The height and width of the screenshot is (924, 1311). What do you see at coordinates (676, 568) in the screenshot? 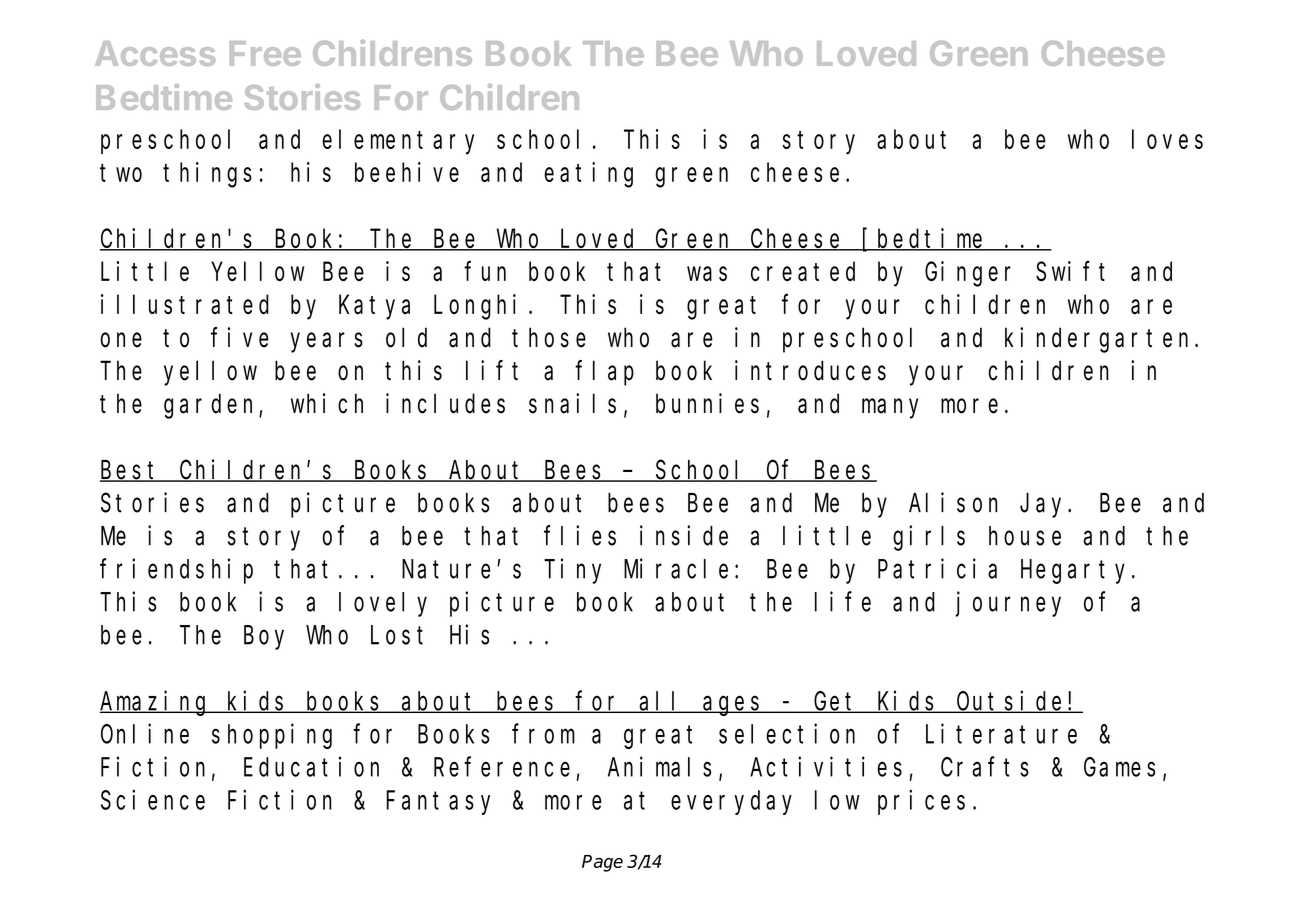
I see `Miracle` at bounding box center [676, 568].
